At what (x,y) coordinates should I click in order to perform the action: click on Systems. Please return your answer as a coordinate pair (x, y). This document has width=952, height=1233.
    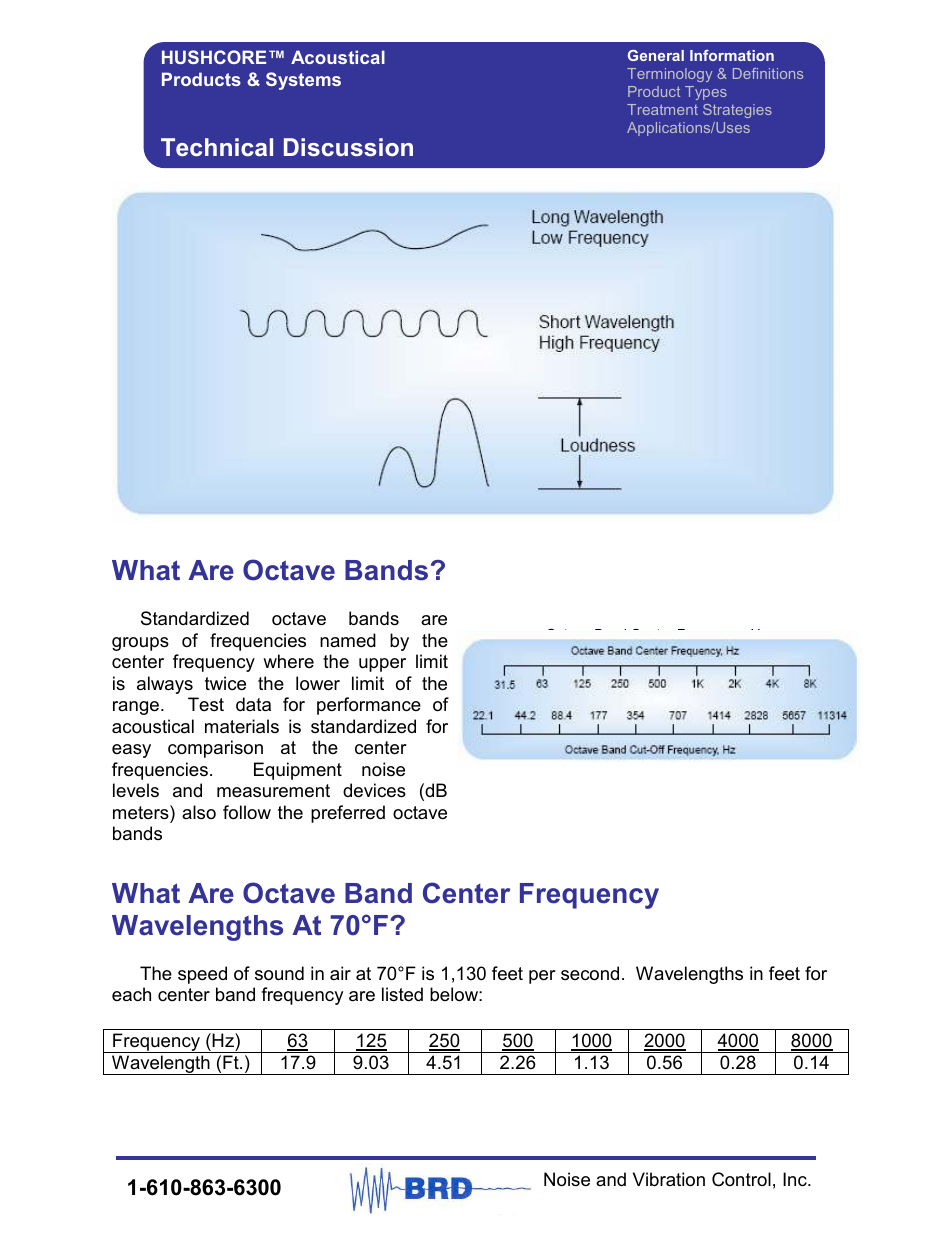
    Looking at the image, I should click on (303, 81).
